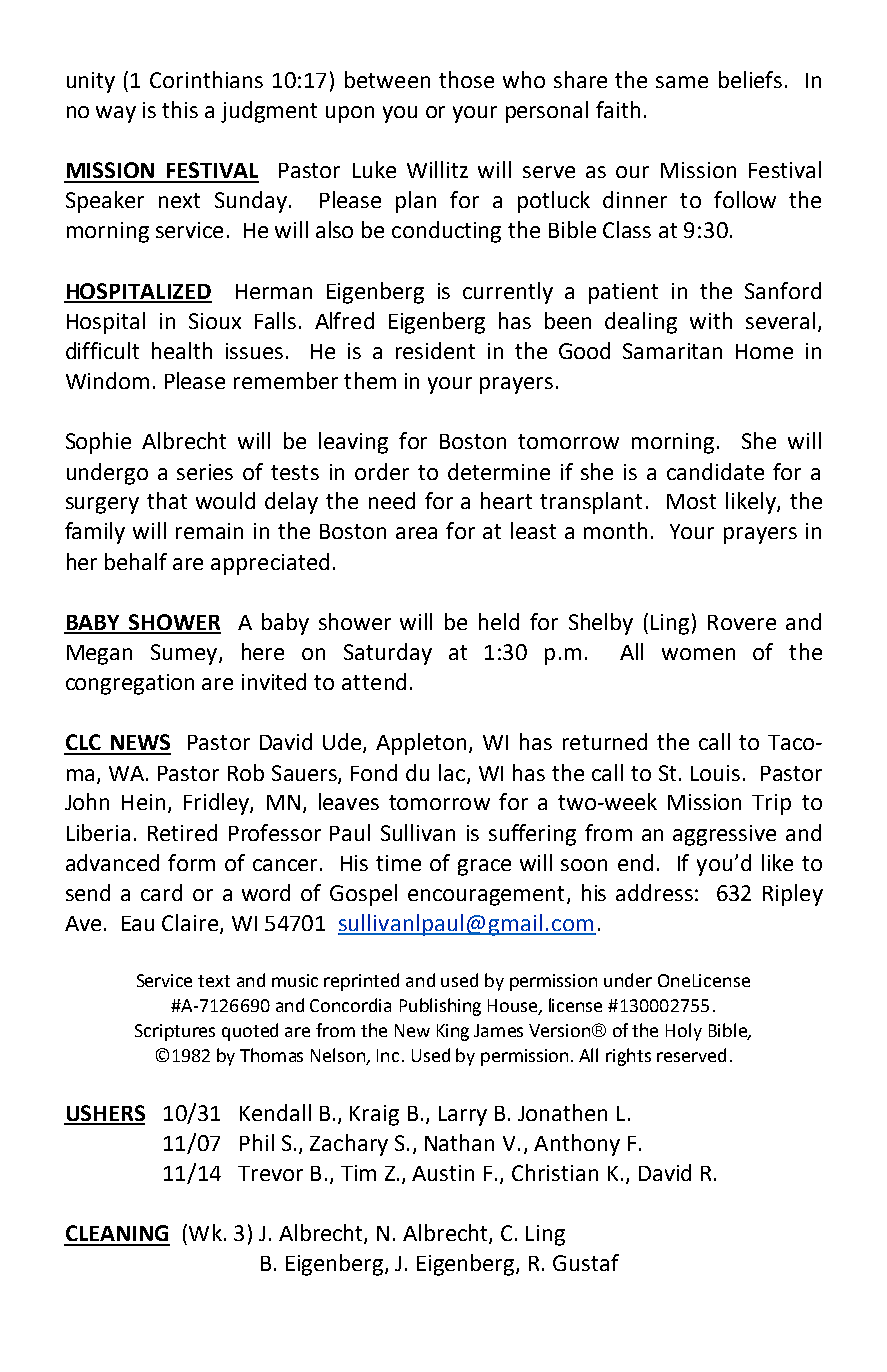  Describe the element at coordinates (143, 802) in the screenshot. I see `Hein` at that location.
